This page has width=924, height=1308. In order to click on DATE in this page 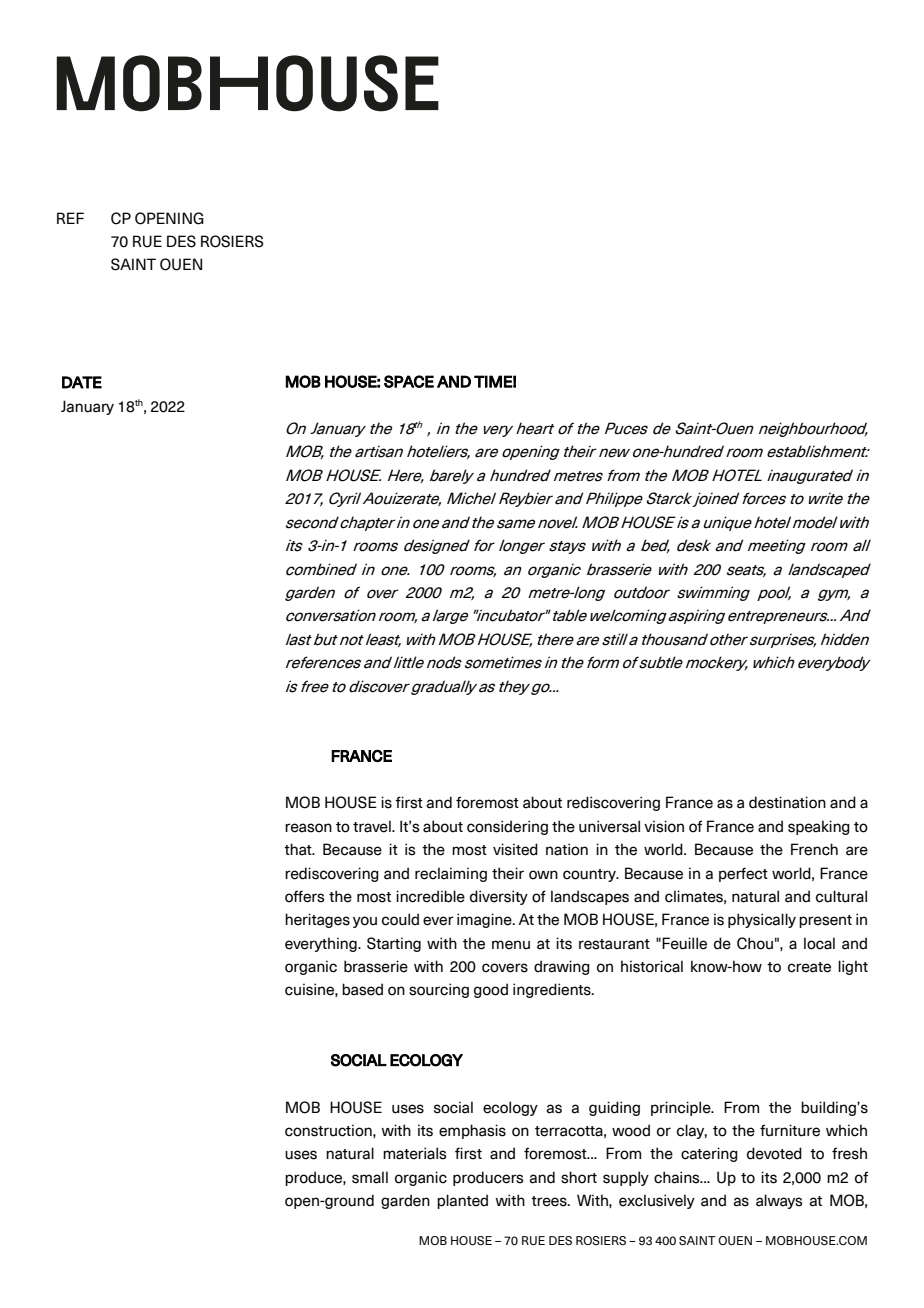, I will do `click(82, 382)`.
